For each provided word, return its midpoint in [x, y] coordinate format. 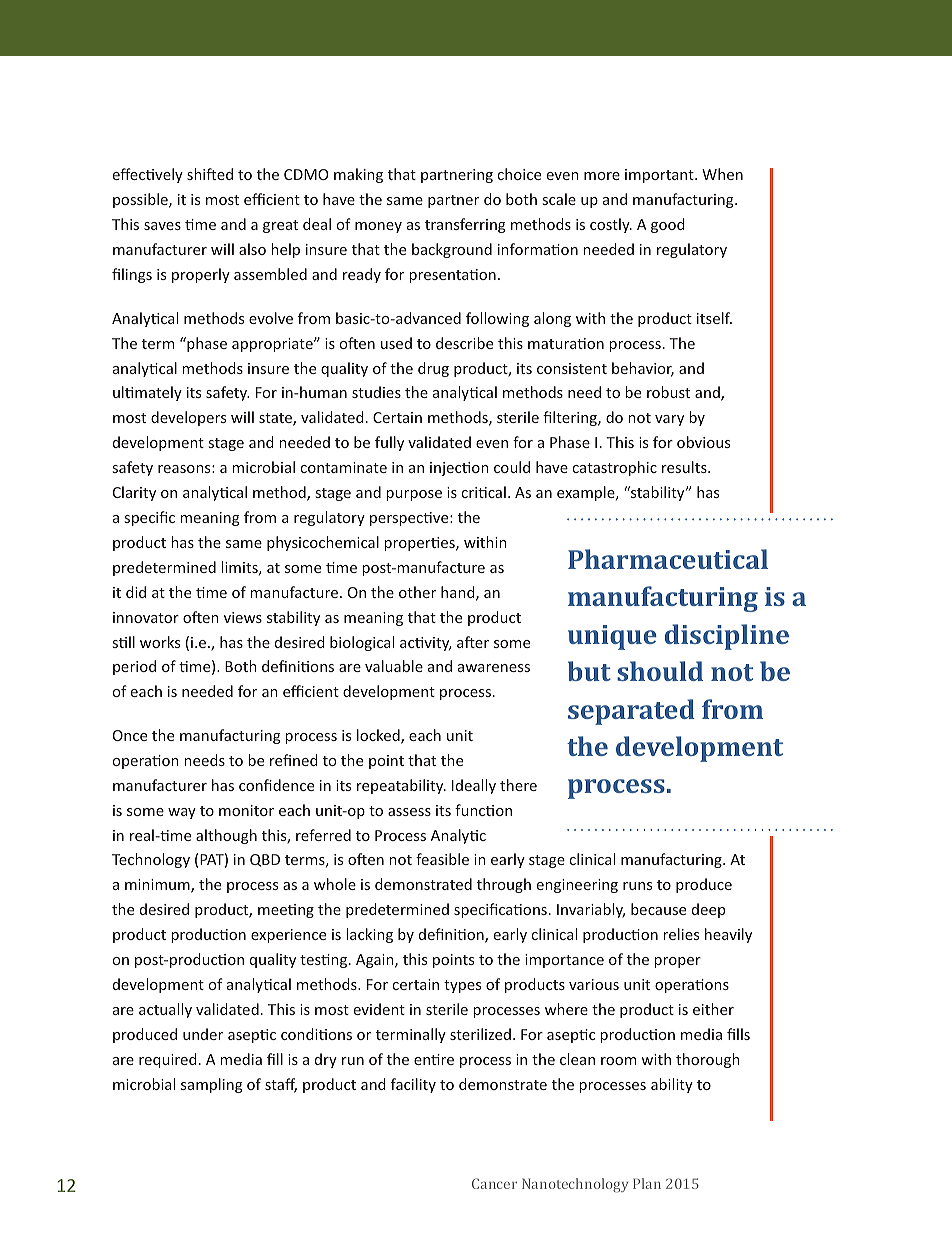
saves [162, 226]
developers [188, 418]
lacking [369, 935]
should [660, 671]
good [668, 225]
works [160, 642]
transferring [465, 225]
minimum [158, 886]
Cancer [494, 1183]
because [658, 909]
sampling [212, 1085]
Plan [647, 1183]
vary [669, 420]
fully [389, 443]
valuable [394, 666]
